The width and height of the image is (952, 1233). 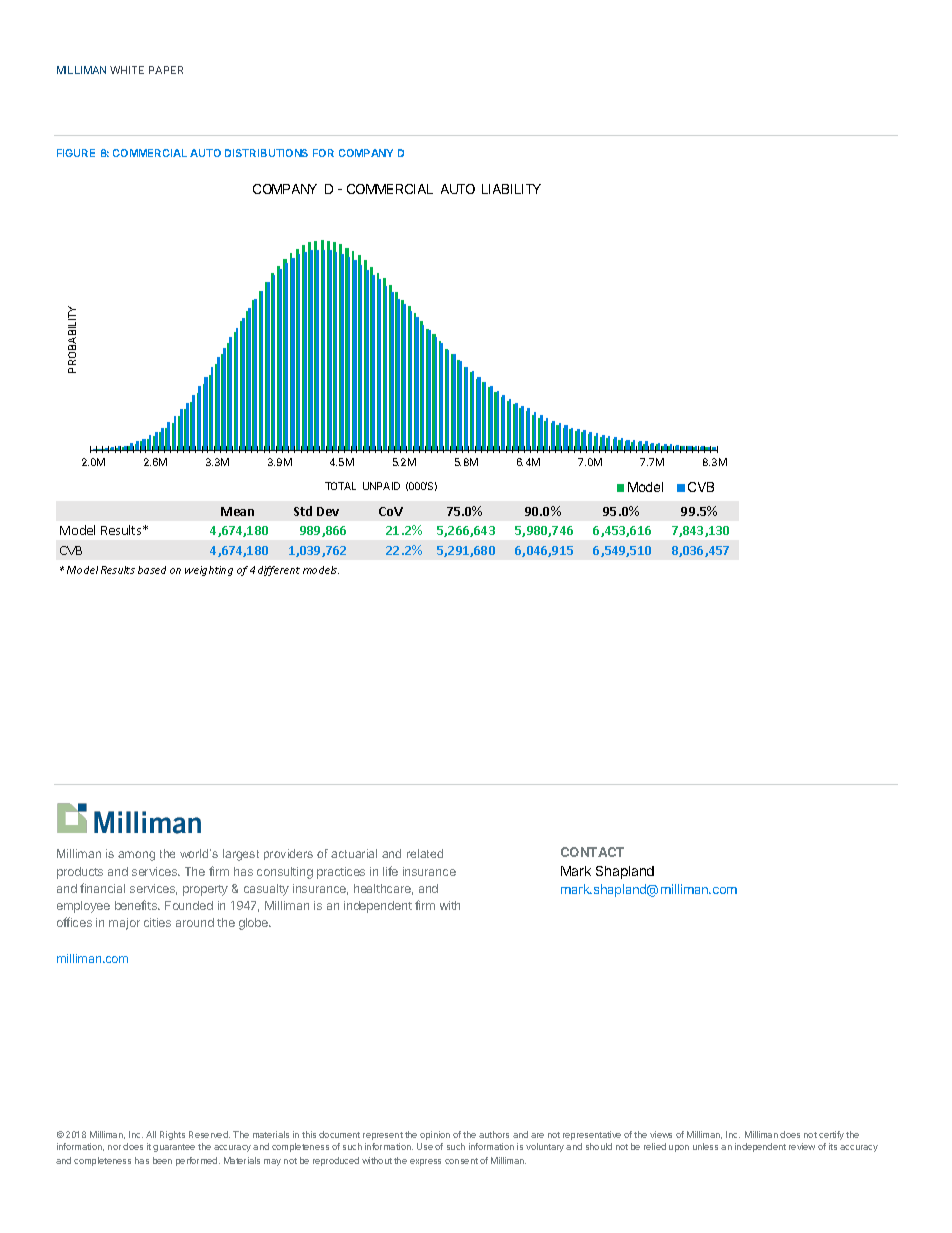 I want to click on among, so click(x=136, y=856).
